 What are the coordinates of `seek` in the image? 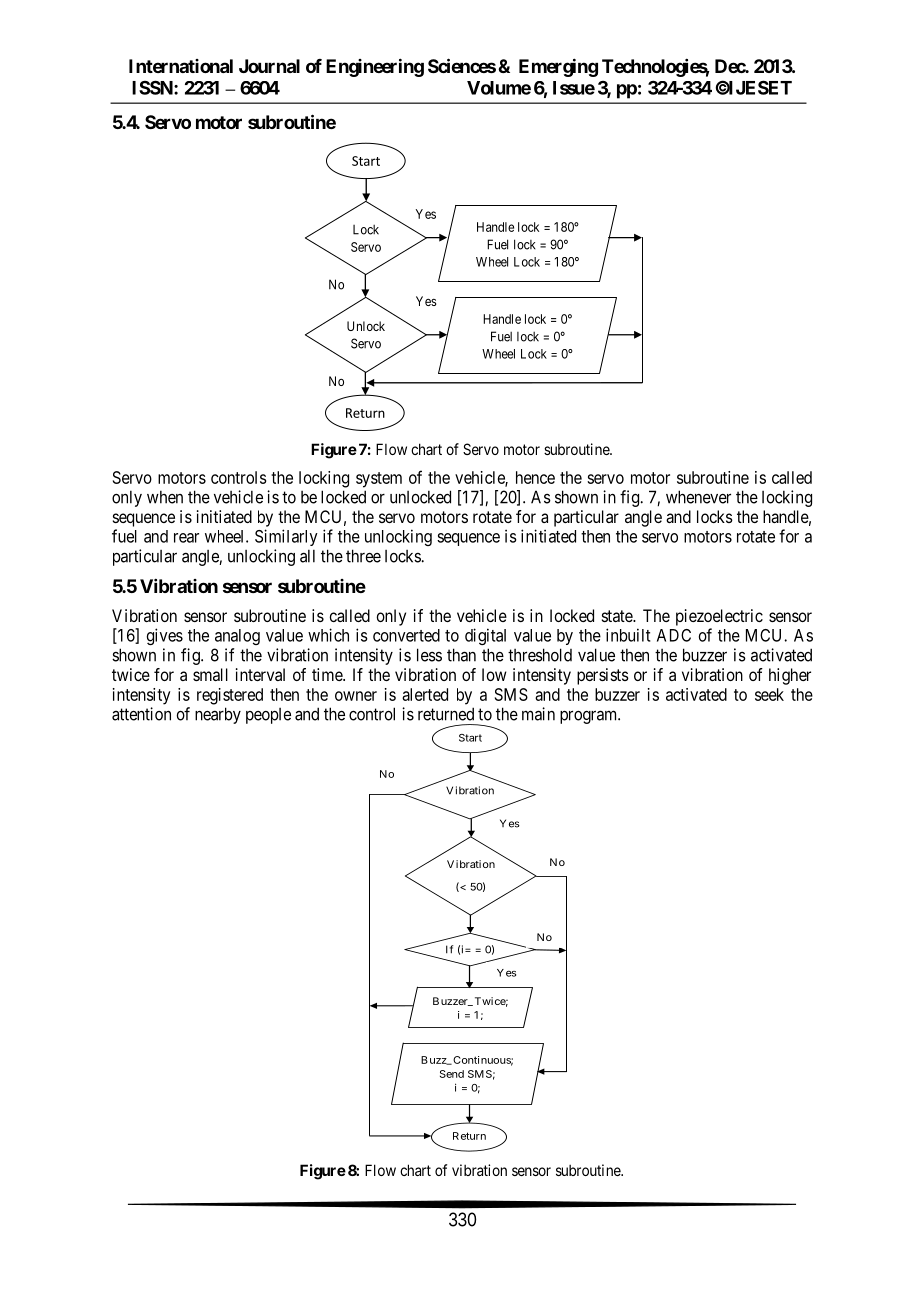 It's located at (769, 694).
